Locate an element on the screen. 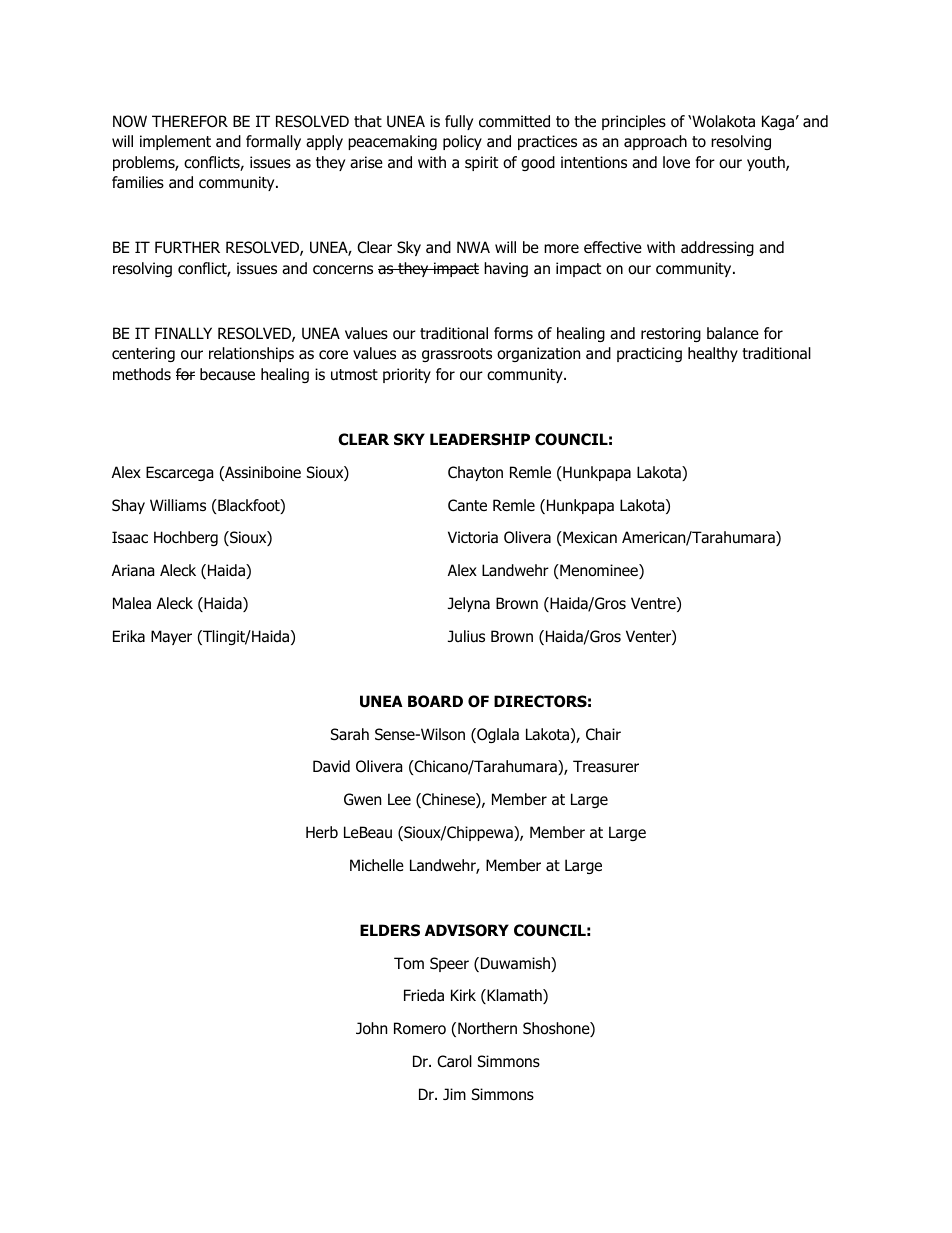 This screenshot has height=1233, width=952. love is located at coordinates (676, 162).
